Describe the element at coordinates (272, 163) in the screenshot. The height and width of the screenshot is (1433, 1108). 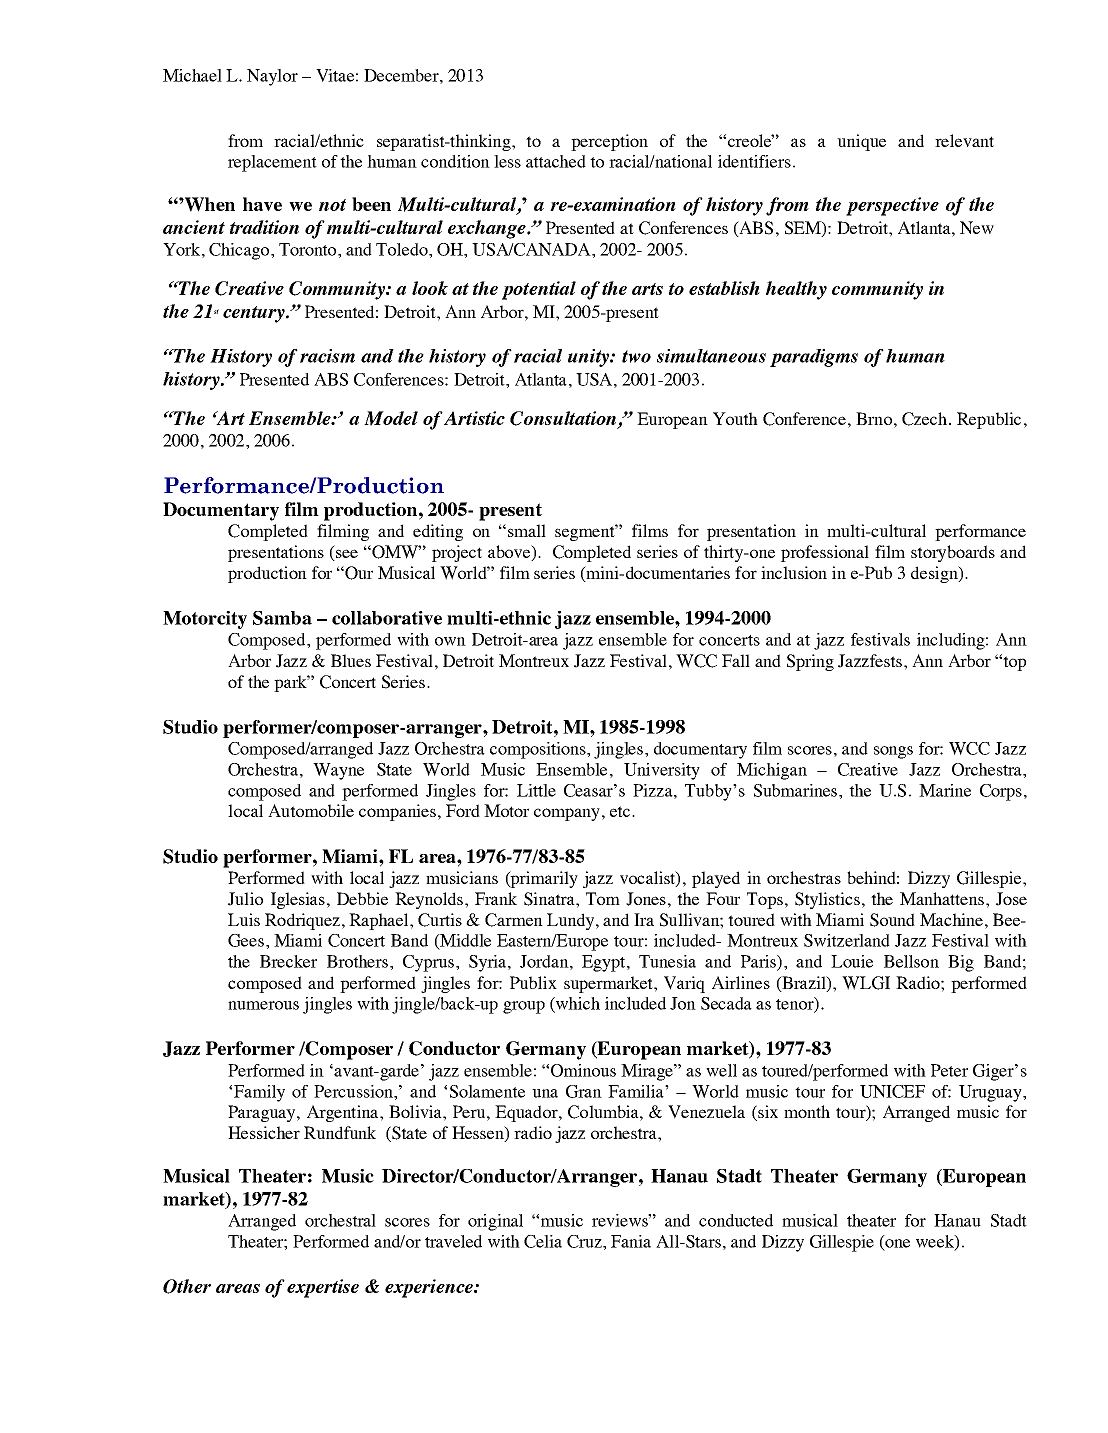
I see `replacement` at that location.
